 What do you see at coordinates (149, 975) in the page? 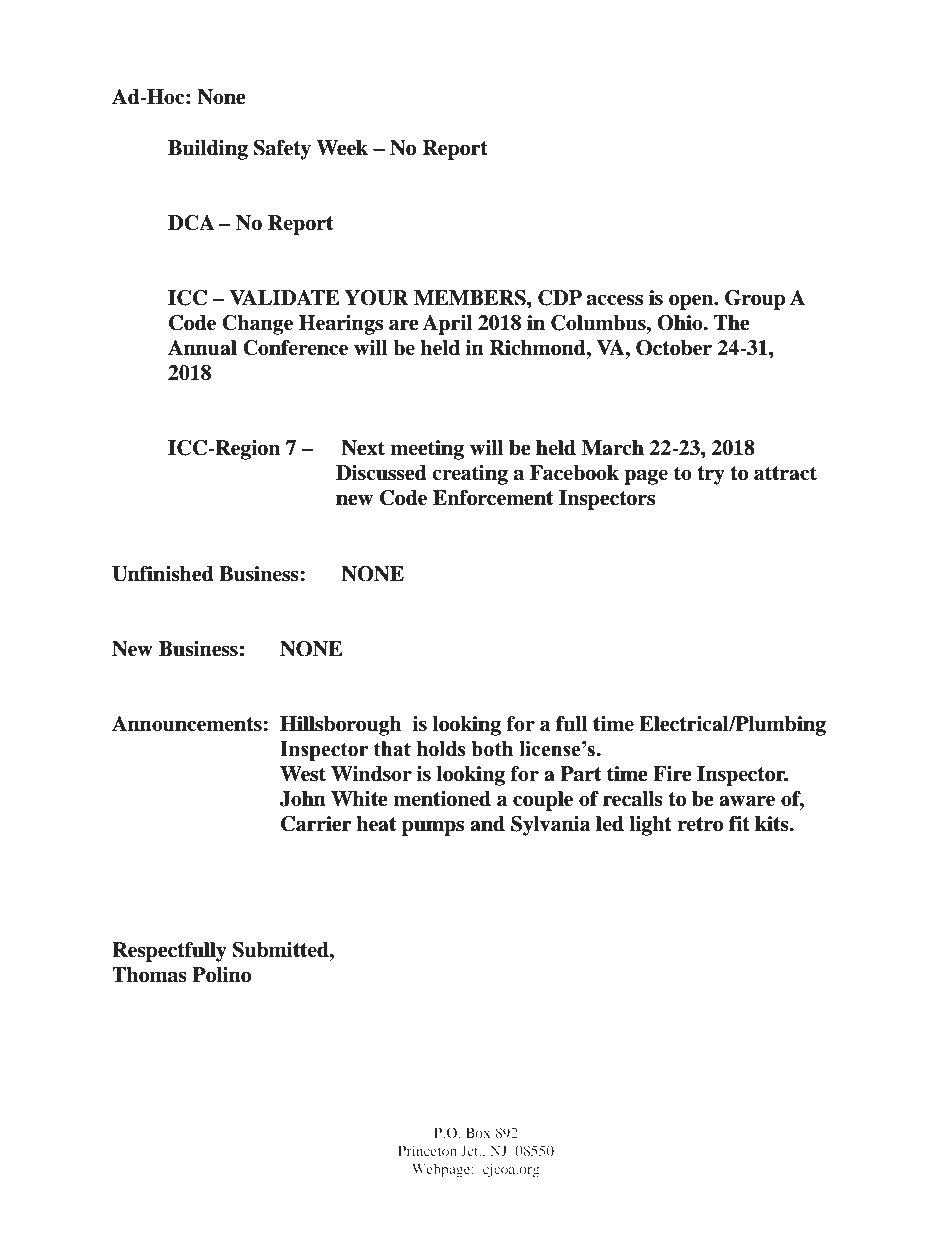
I see `Thomas` at bounding box center [149, 975].
